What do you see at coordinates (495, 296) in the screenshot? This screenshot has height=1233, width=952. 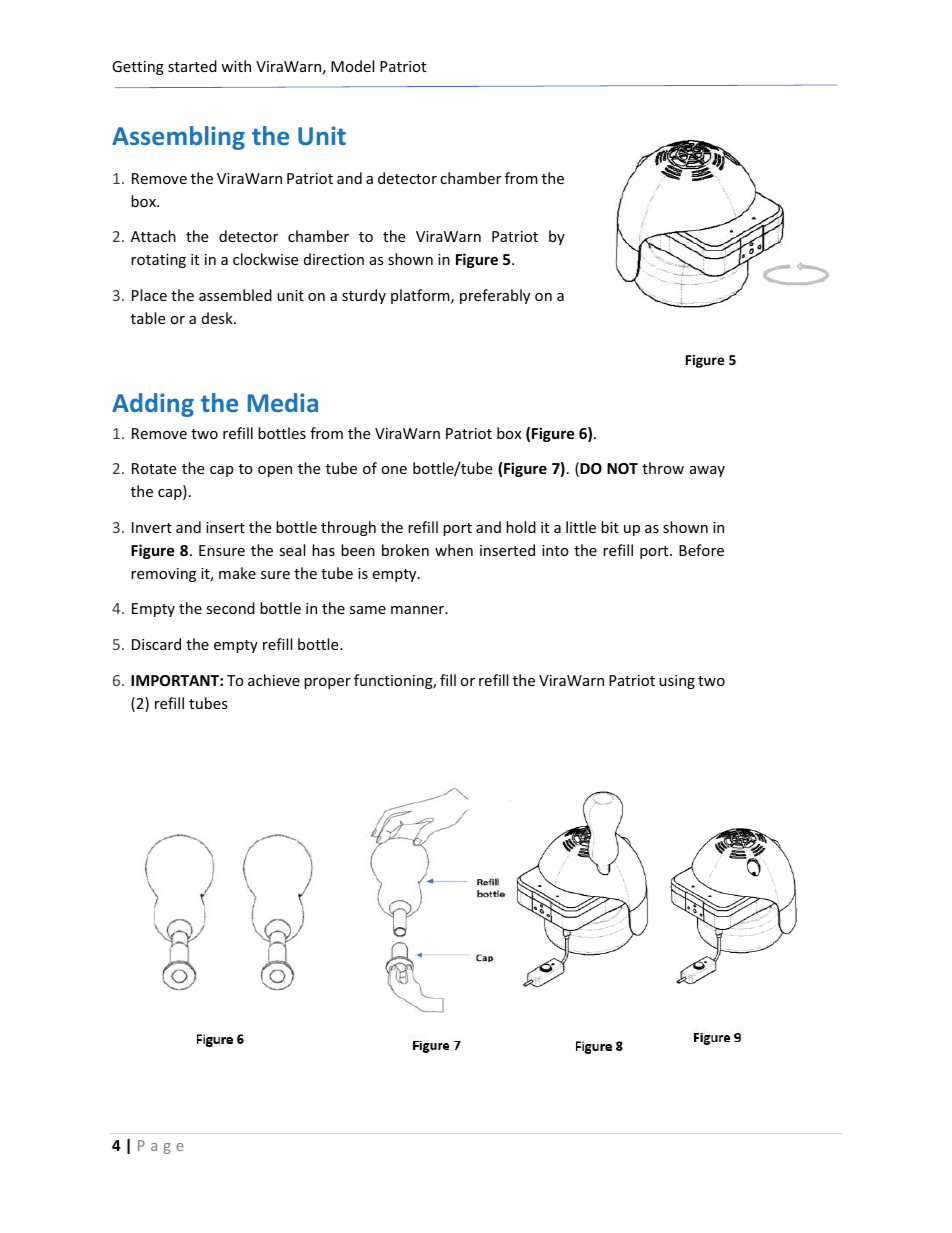 I see `preferably` at bounding box center [495, 296].
